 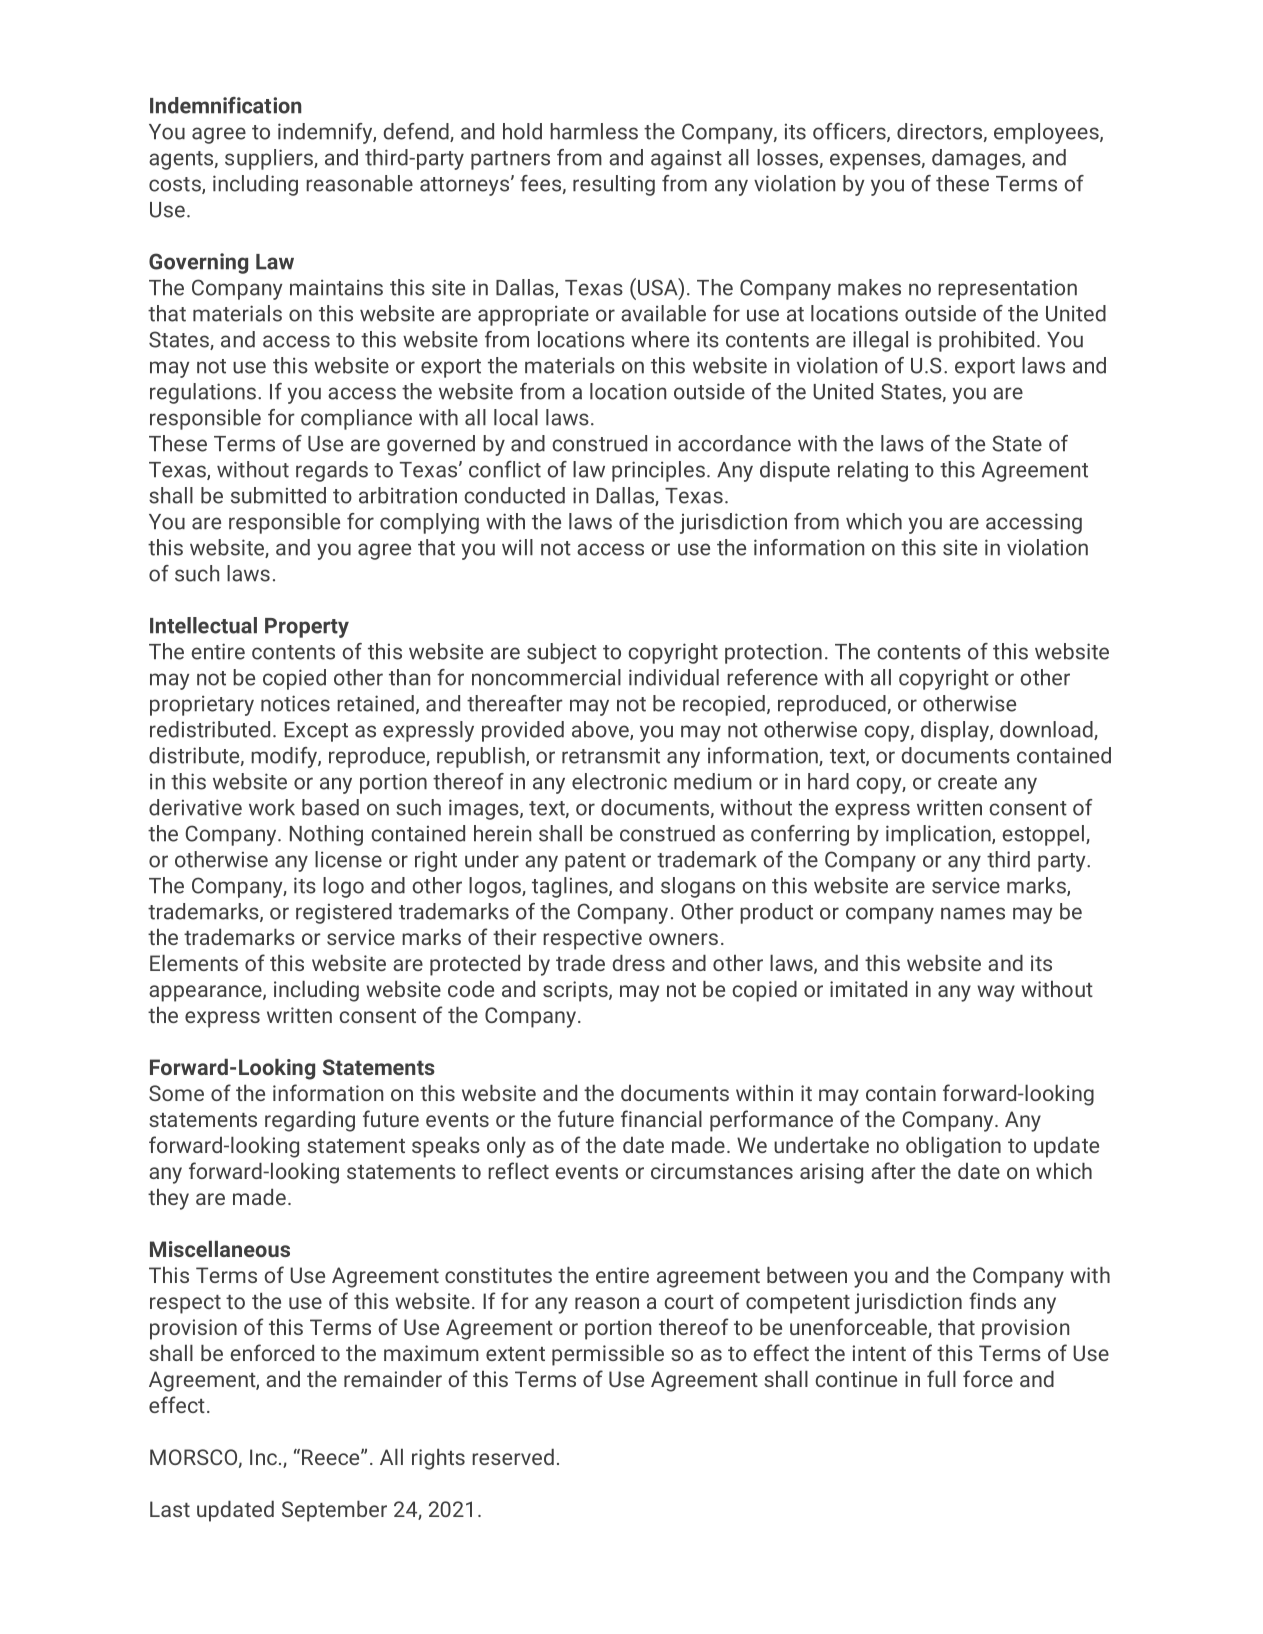 What do you see at coordinates (977, 159) in the document?
I see `damages` at bounding box center [977, 159].
